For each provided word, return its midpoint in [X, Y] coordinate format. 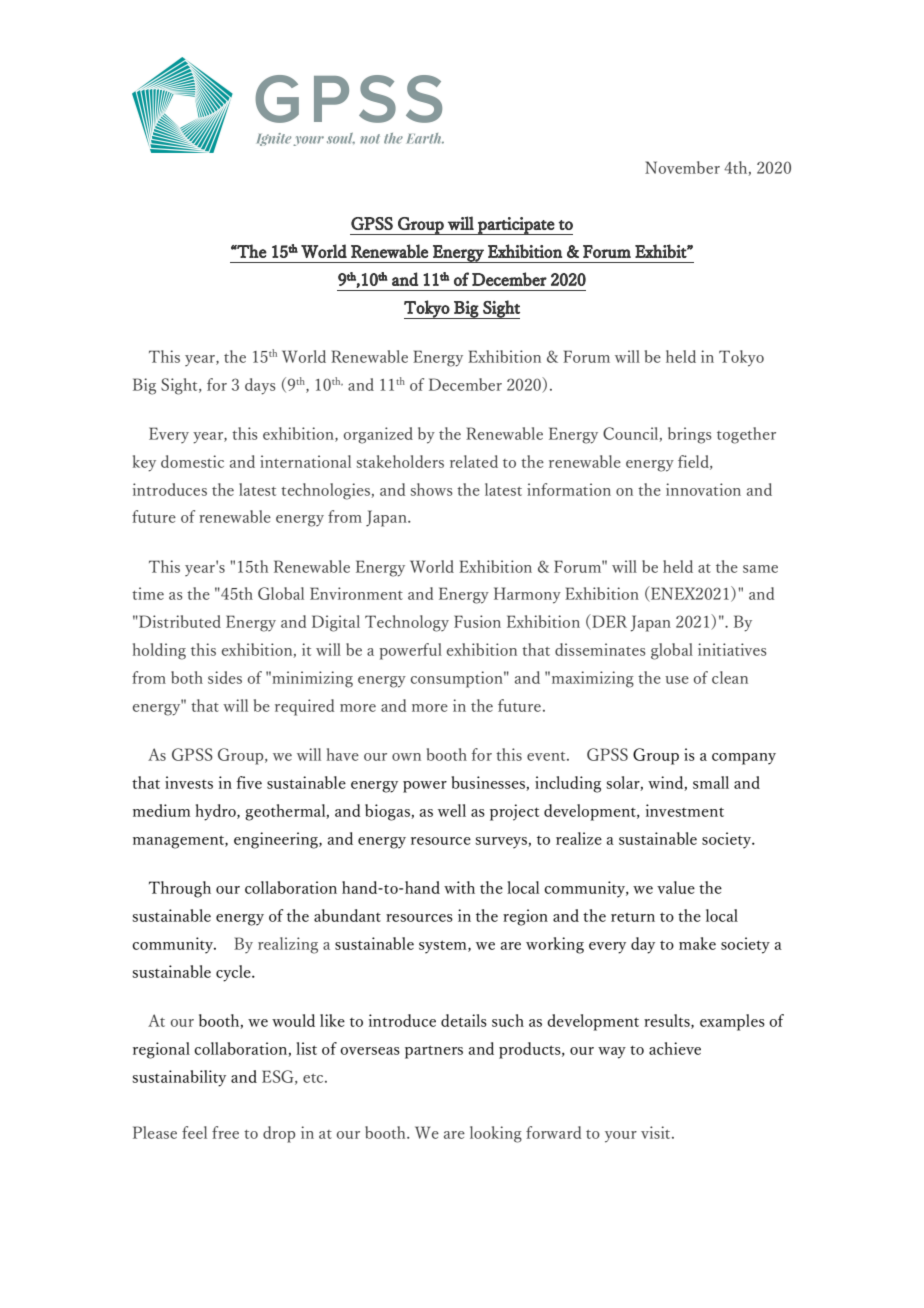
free [225, 1132]
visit [657, 1132]
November [682, 167]
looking [496, 1134]
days [260, 386]
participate [516, 226]
